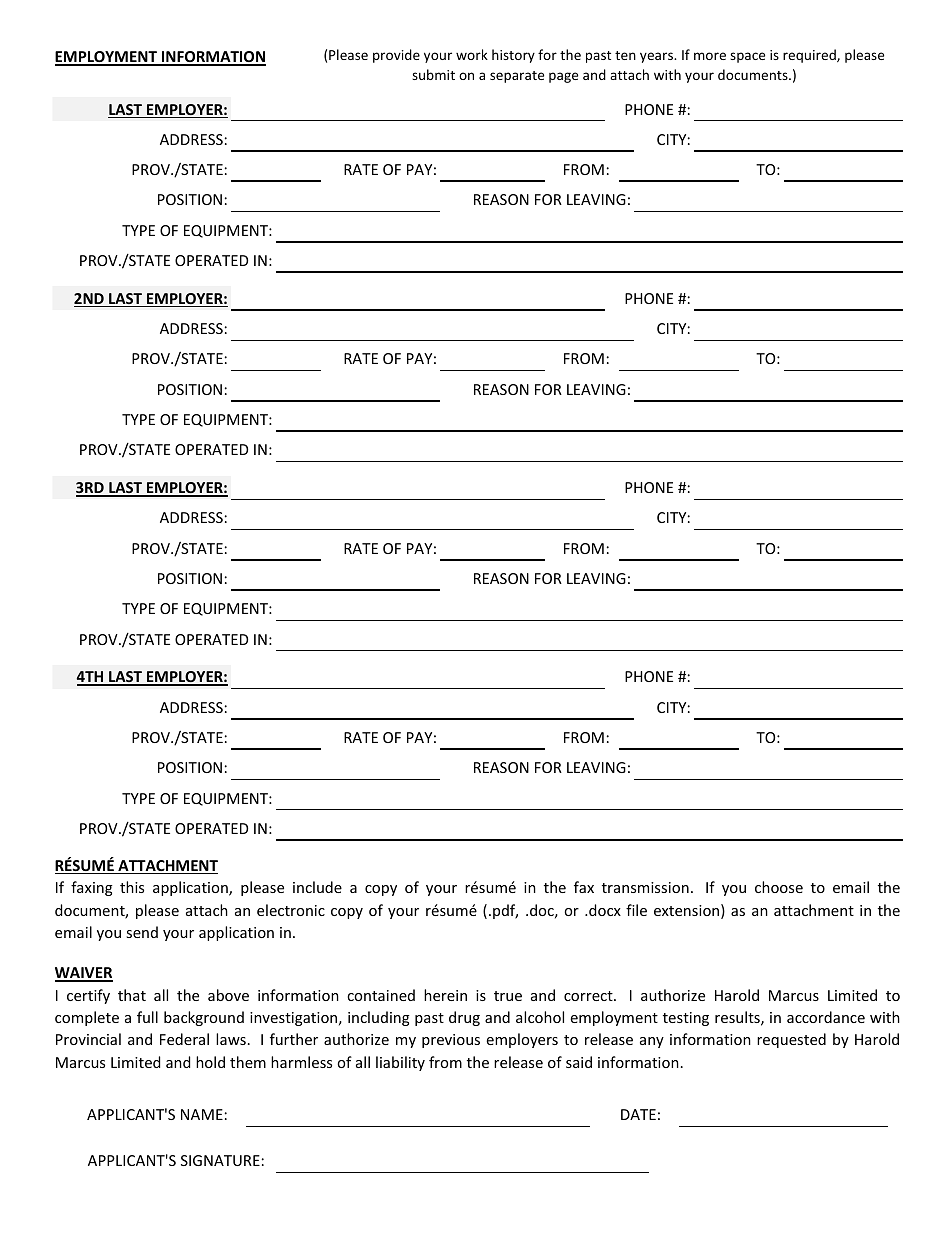 This screenshot has width=952, height=1233. I want to click on pdf, so click(505, 911).
